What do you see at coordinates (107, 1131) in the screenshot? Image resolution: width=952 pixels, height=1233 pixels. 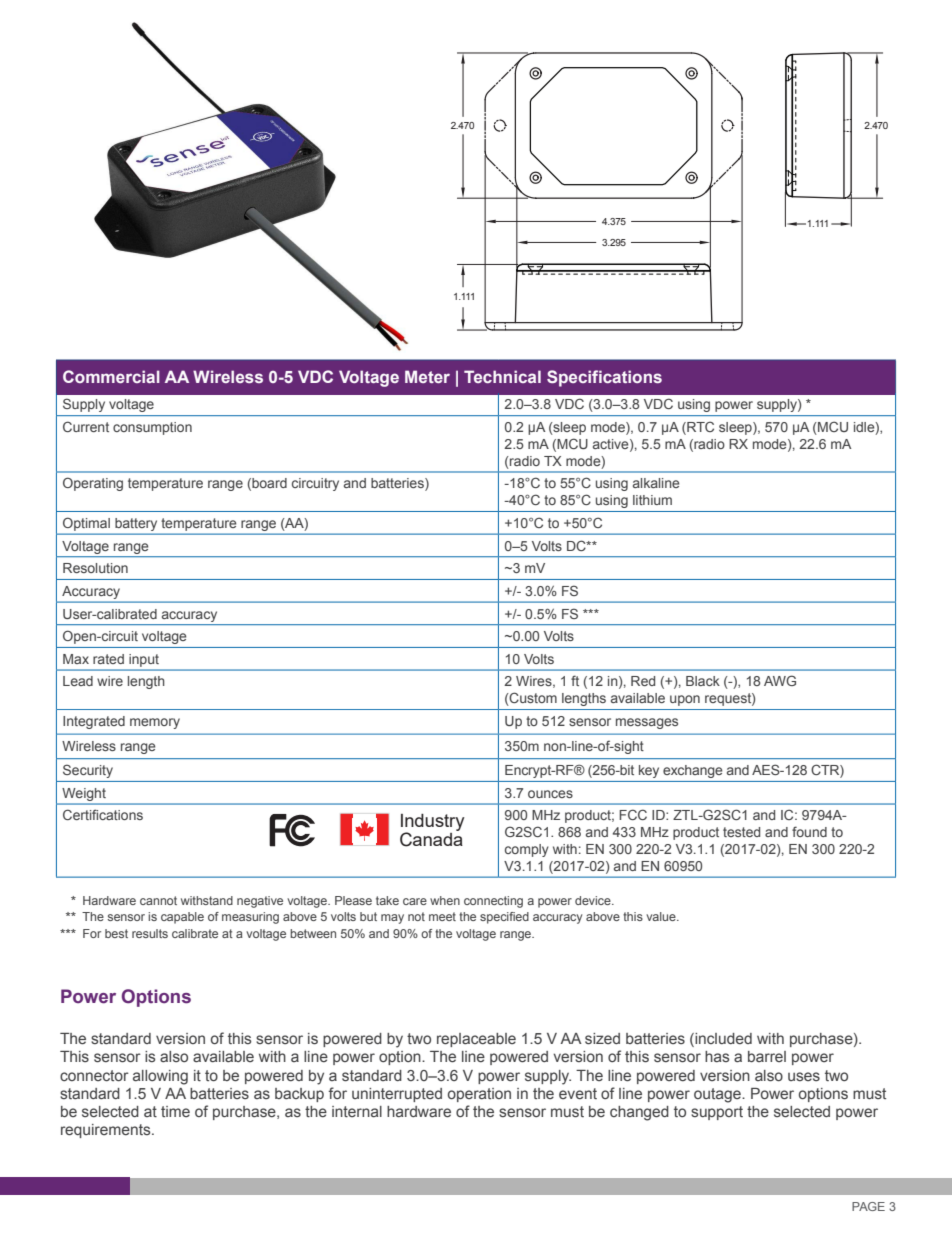 I see `requirements` at bounding box center [107, 1131].
